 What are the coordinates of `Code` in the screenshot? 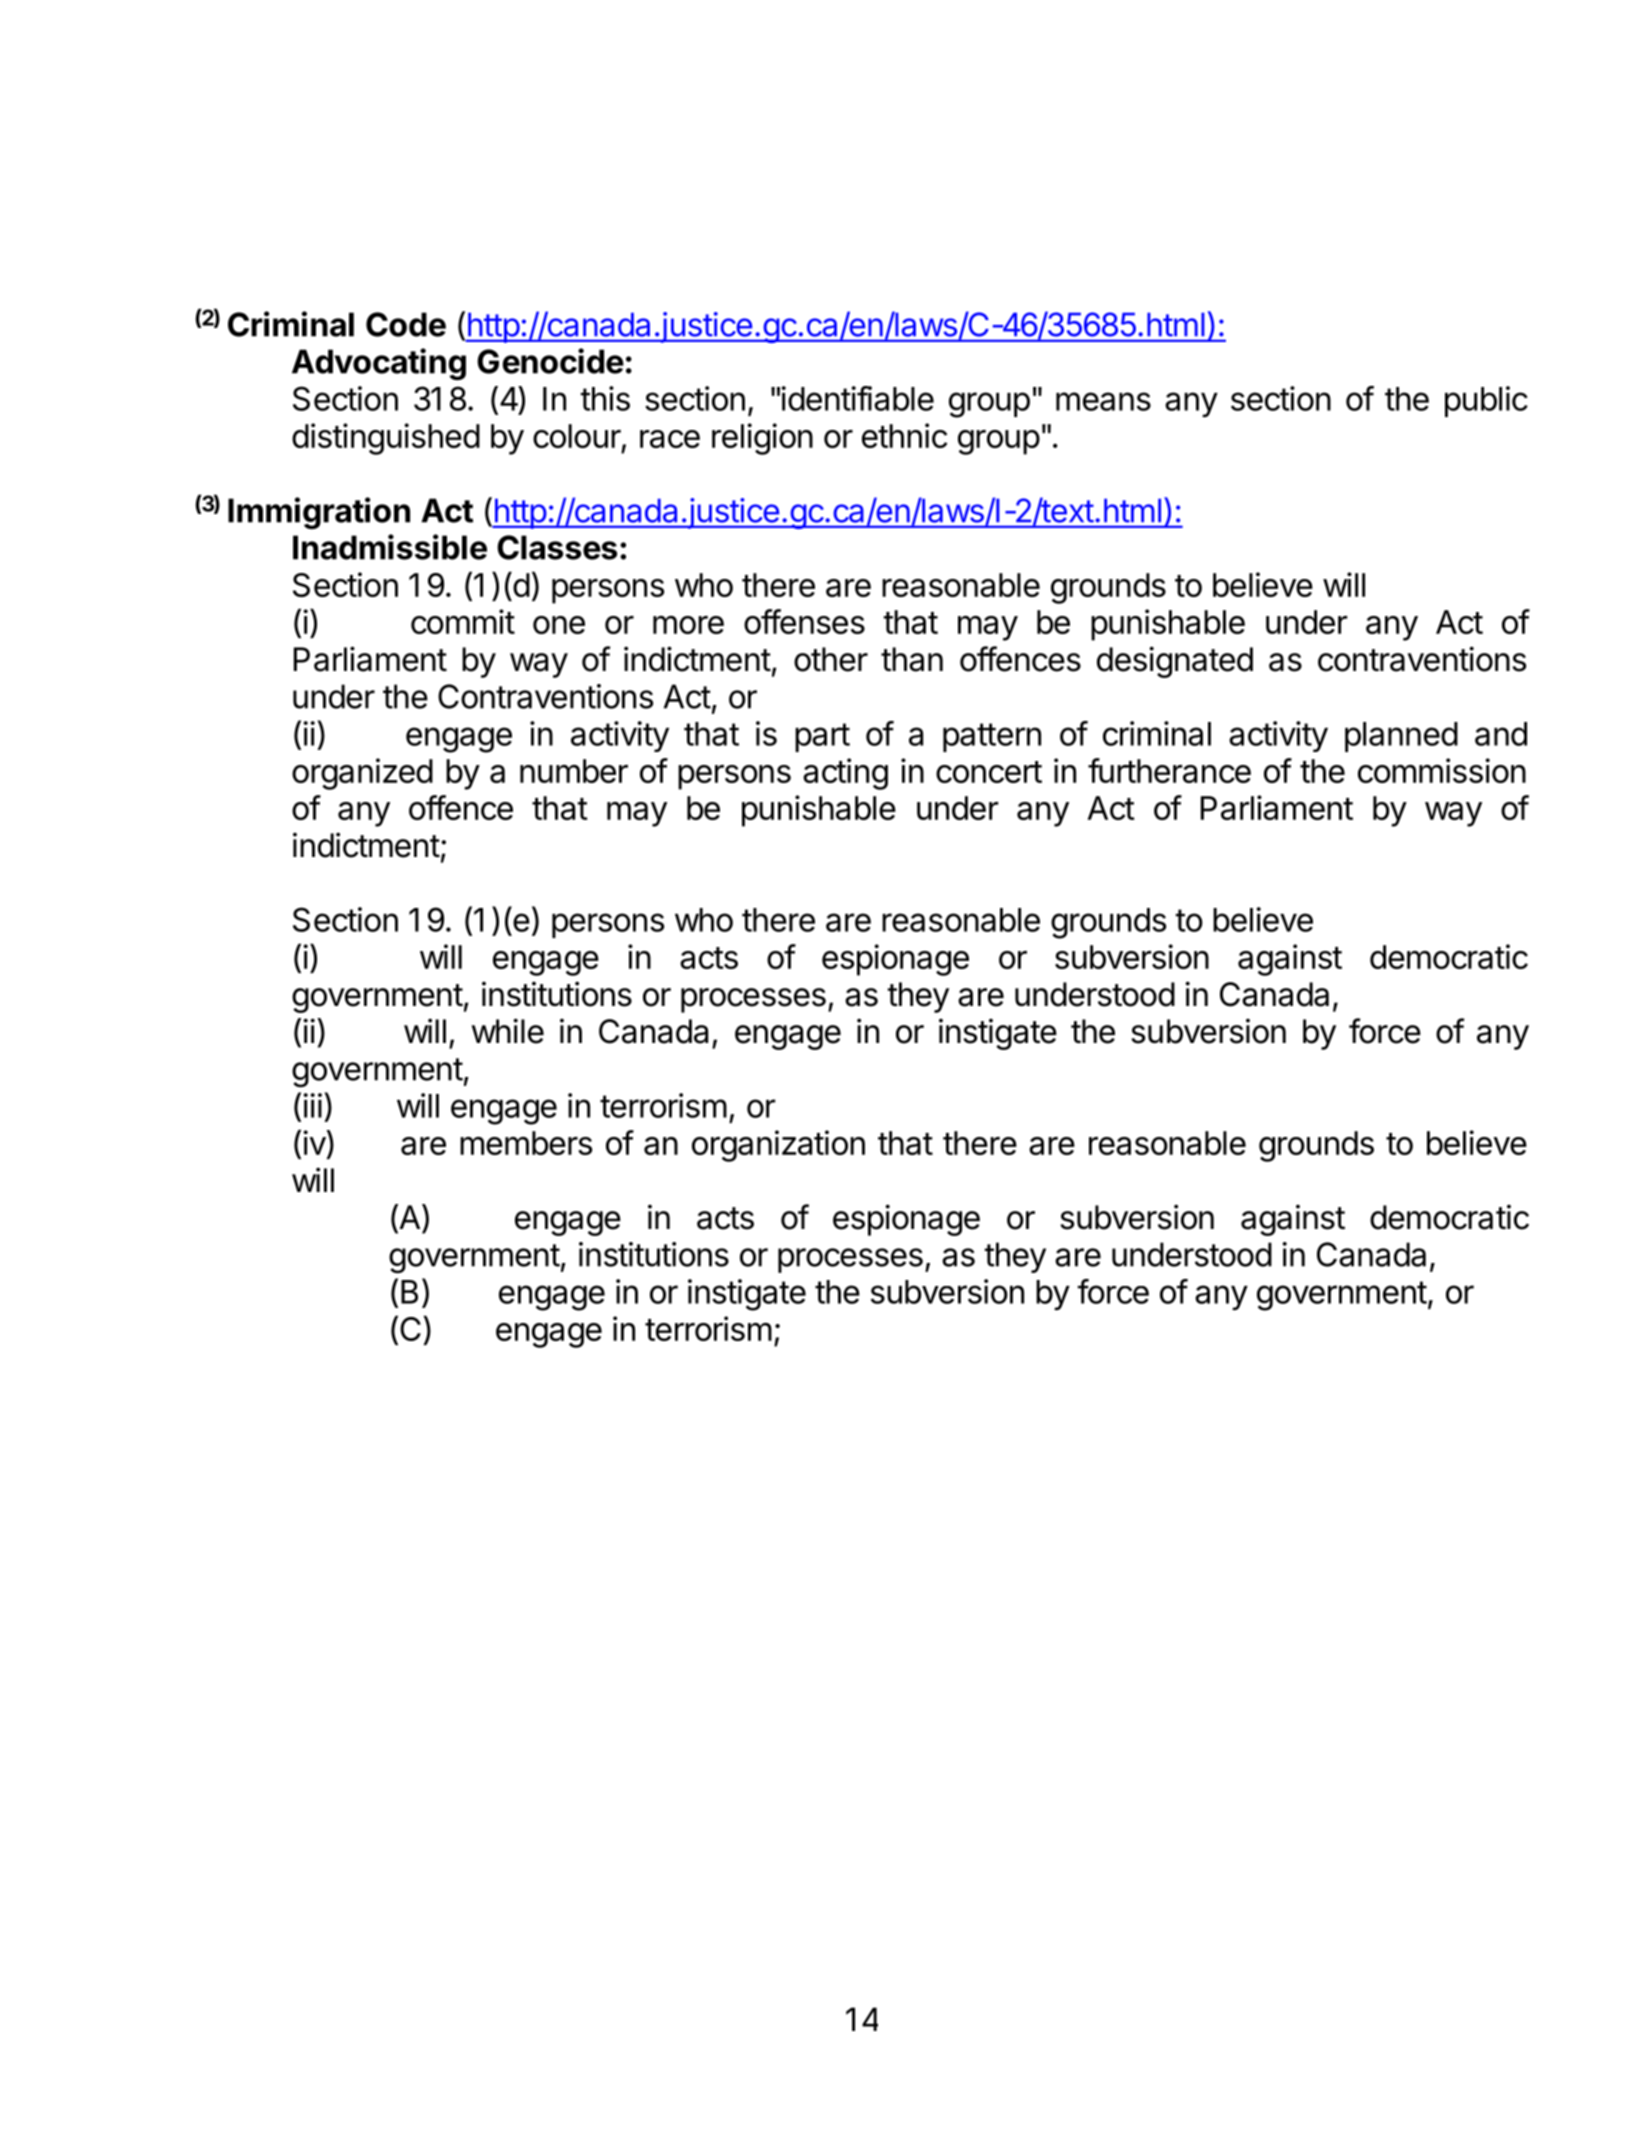 It's located at (406, 324).
